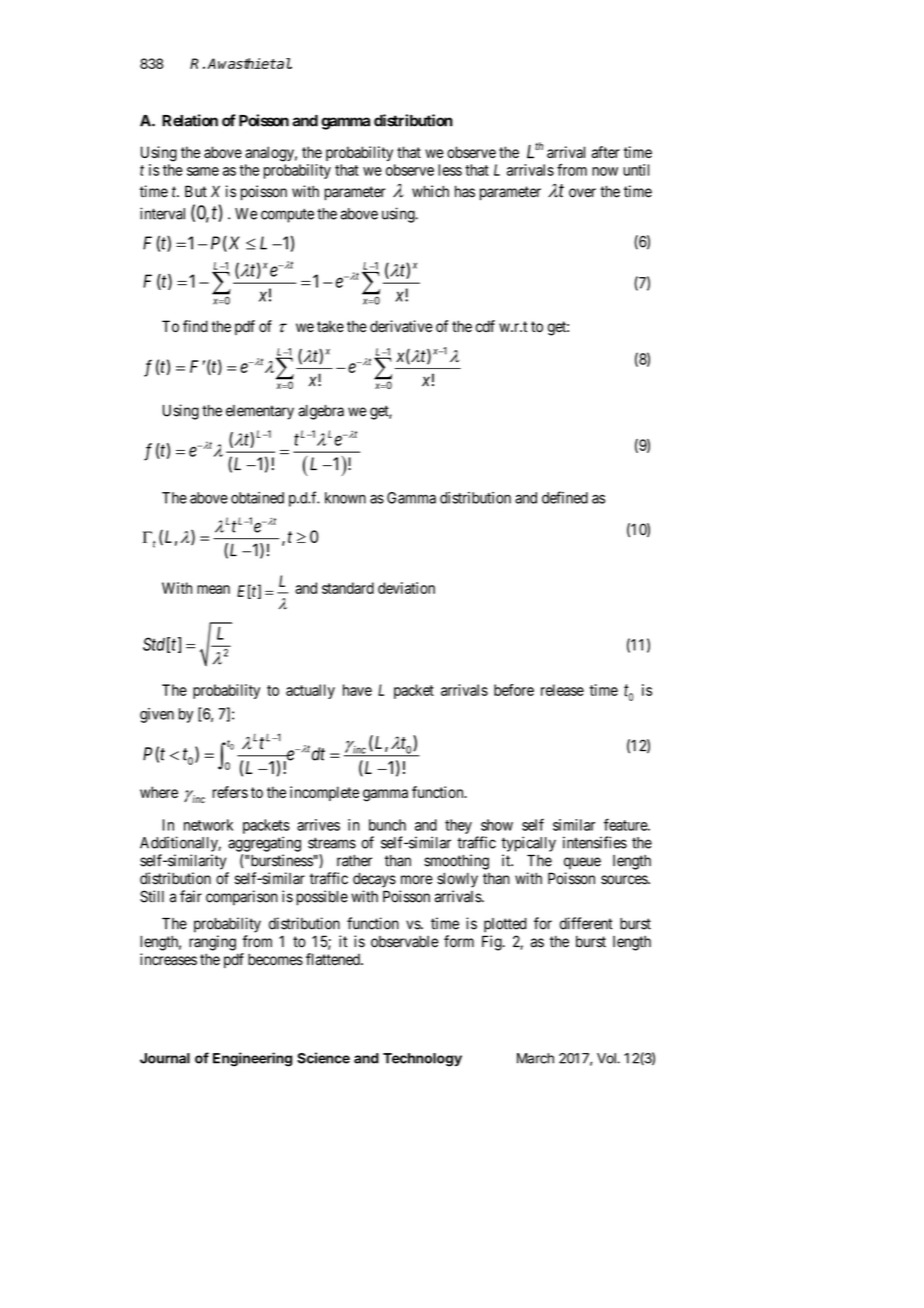 This document has width=924, height=1308. I want to click on Technology, so click(422, 1060).
